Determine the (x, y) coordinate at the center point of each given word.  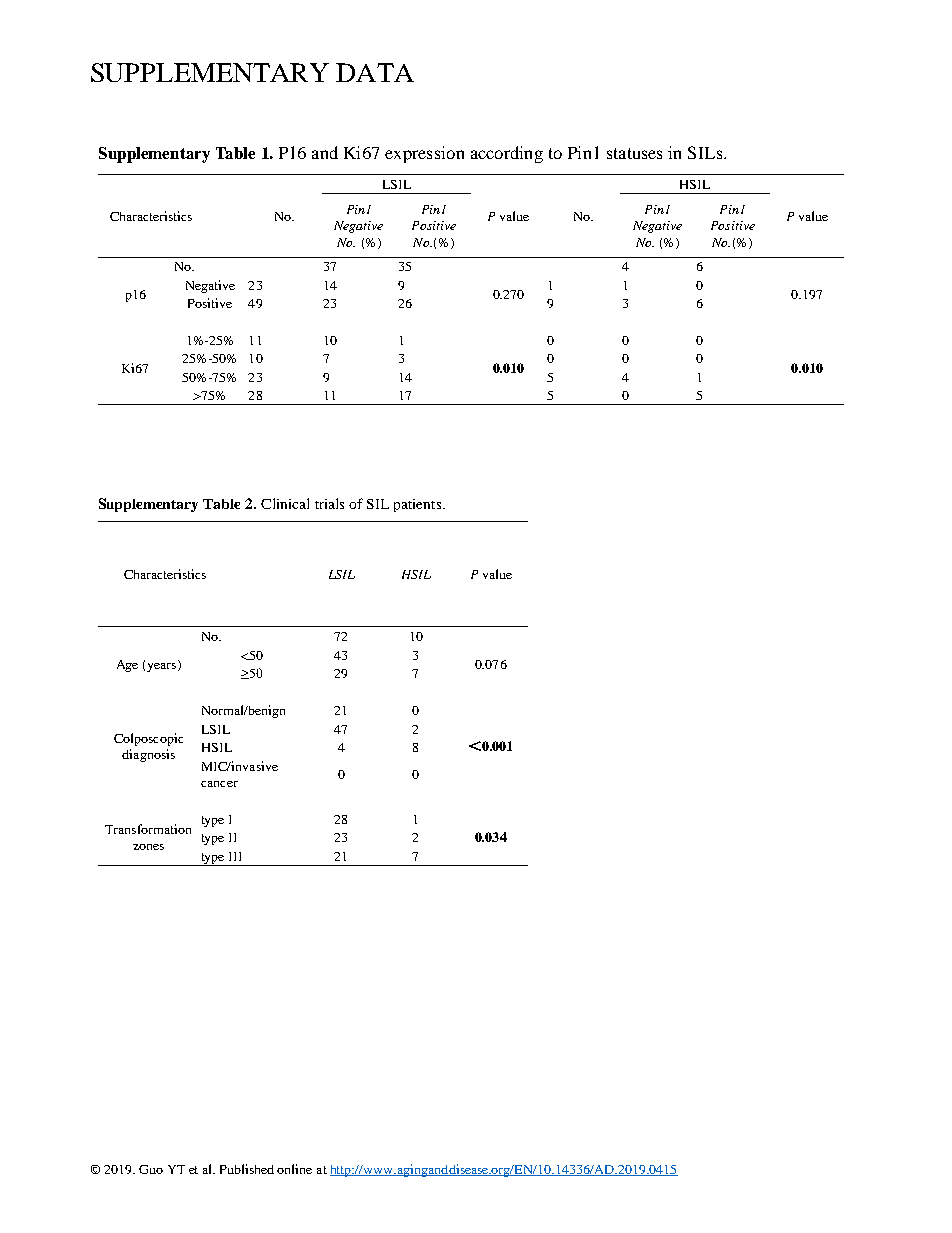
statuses (634, 153)
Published (247, 1169)
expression (424, 154)
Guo (151, 1169)
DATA (375, 72)
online (294, 1169)
